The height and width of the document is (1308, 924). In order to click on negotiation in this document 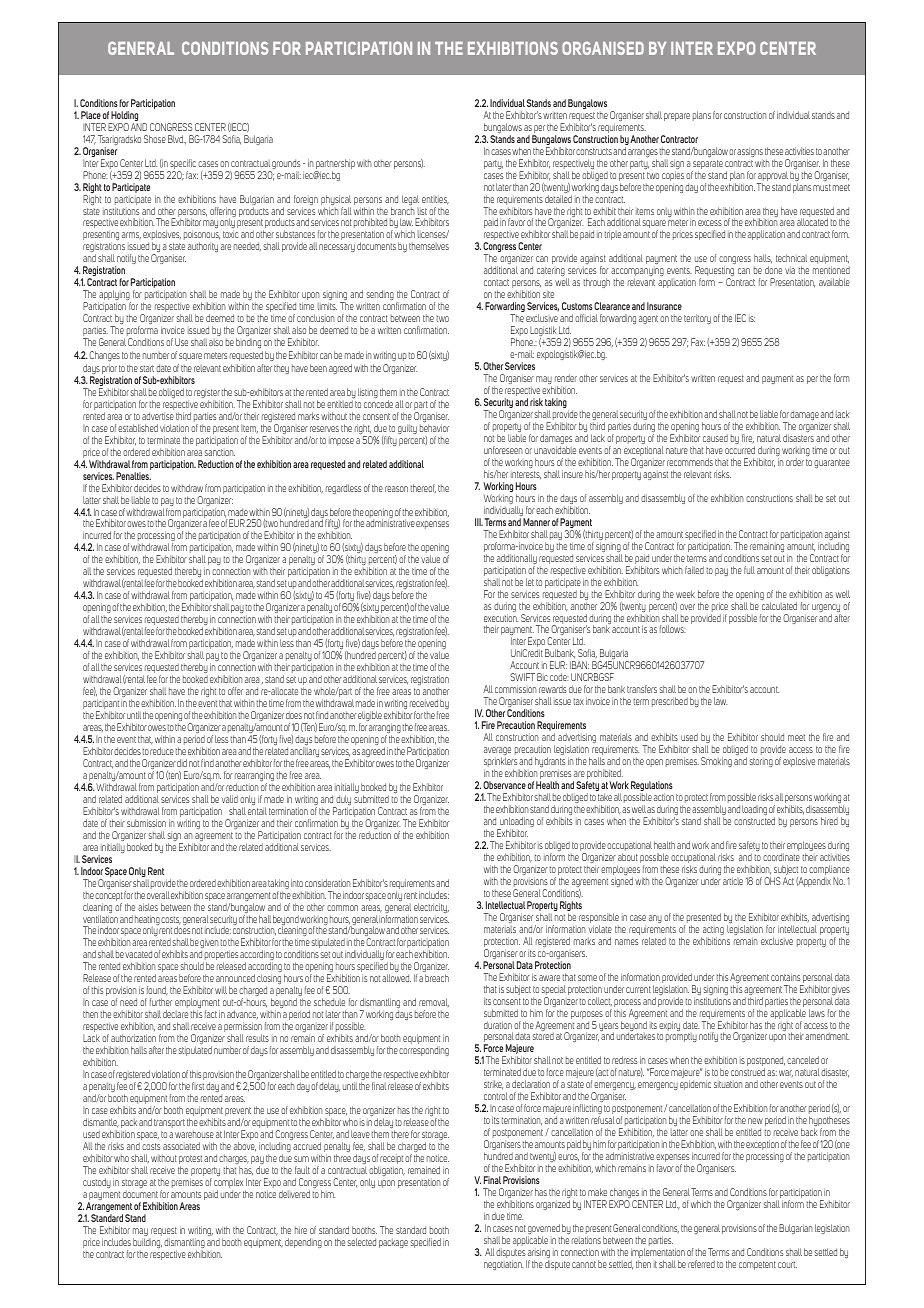, I will do `click(503, 1265)`.
